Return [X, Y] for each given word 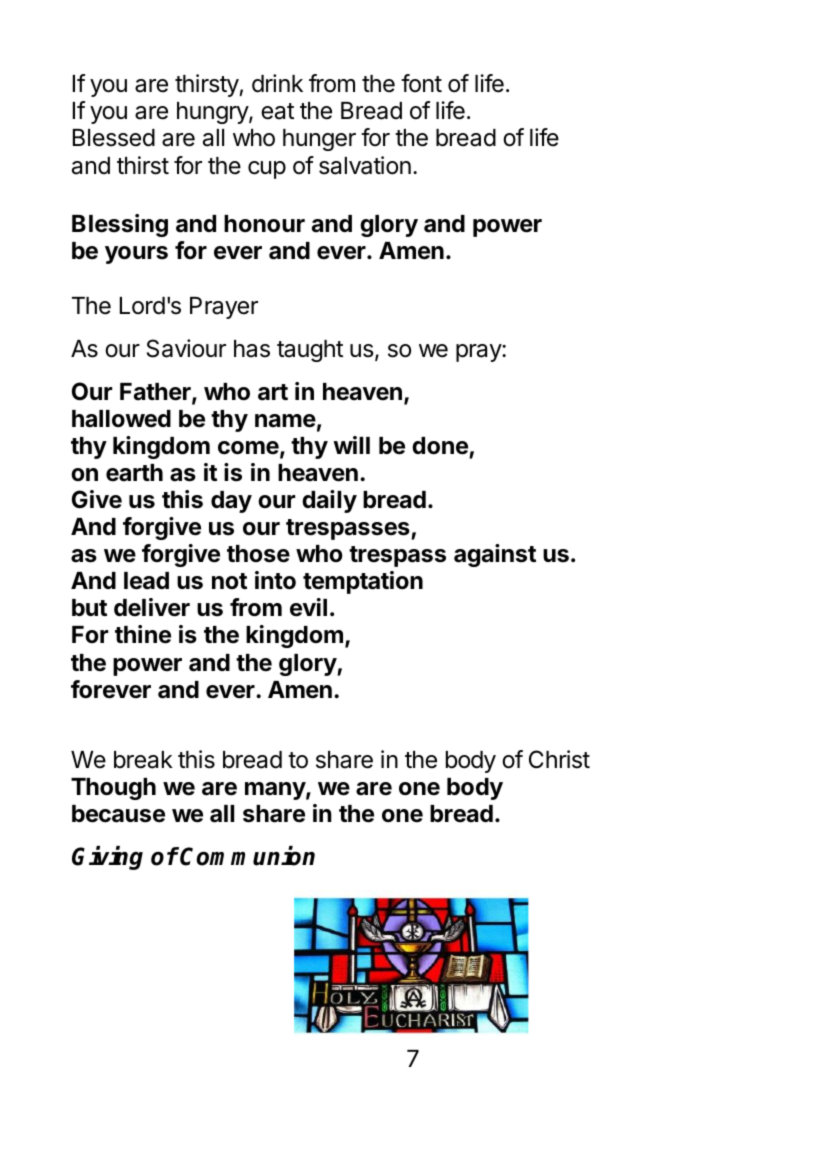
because [118, 814]
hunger [319, 140]
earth [134, 473]
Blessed [114, 138]
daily [329, 501]
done [440, 446]
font [421, 83]
